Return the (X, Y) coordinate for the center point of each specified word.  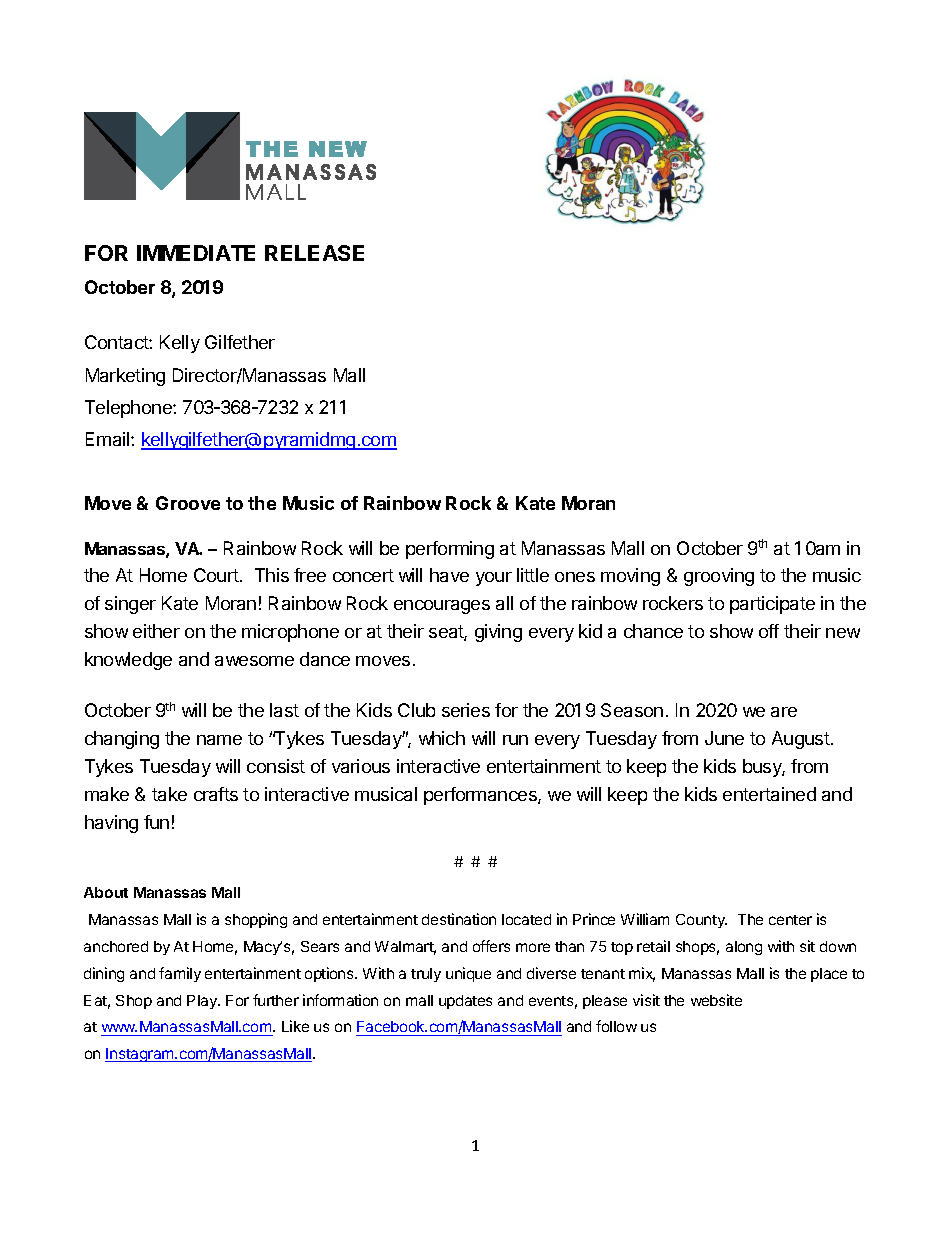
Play (203, 1002)
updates (465, 1002)
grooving (719, 577)
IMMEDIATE (196, 253)
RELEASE (314, 253)
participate (772, 605)
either (156, 631)
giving (498, 633)
